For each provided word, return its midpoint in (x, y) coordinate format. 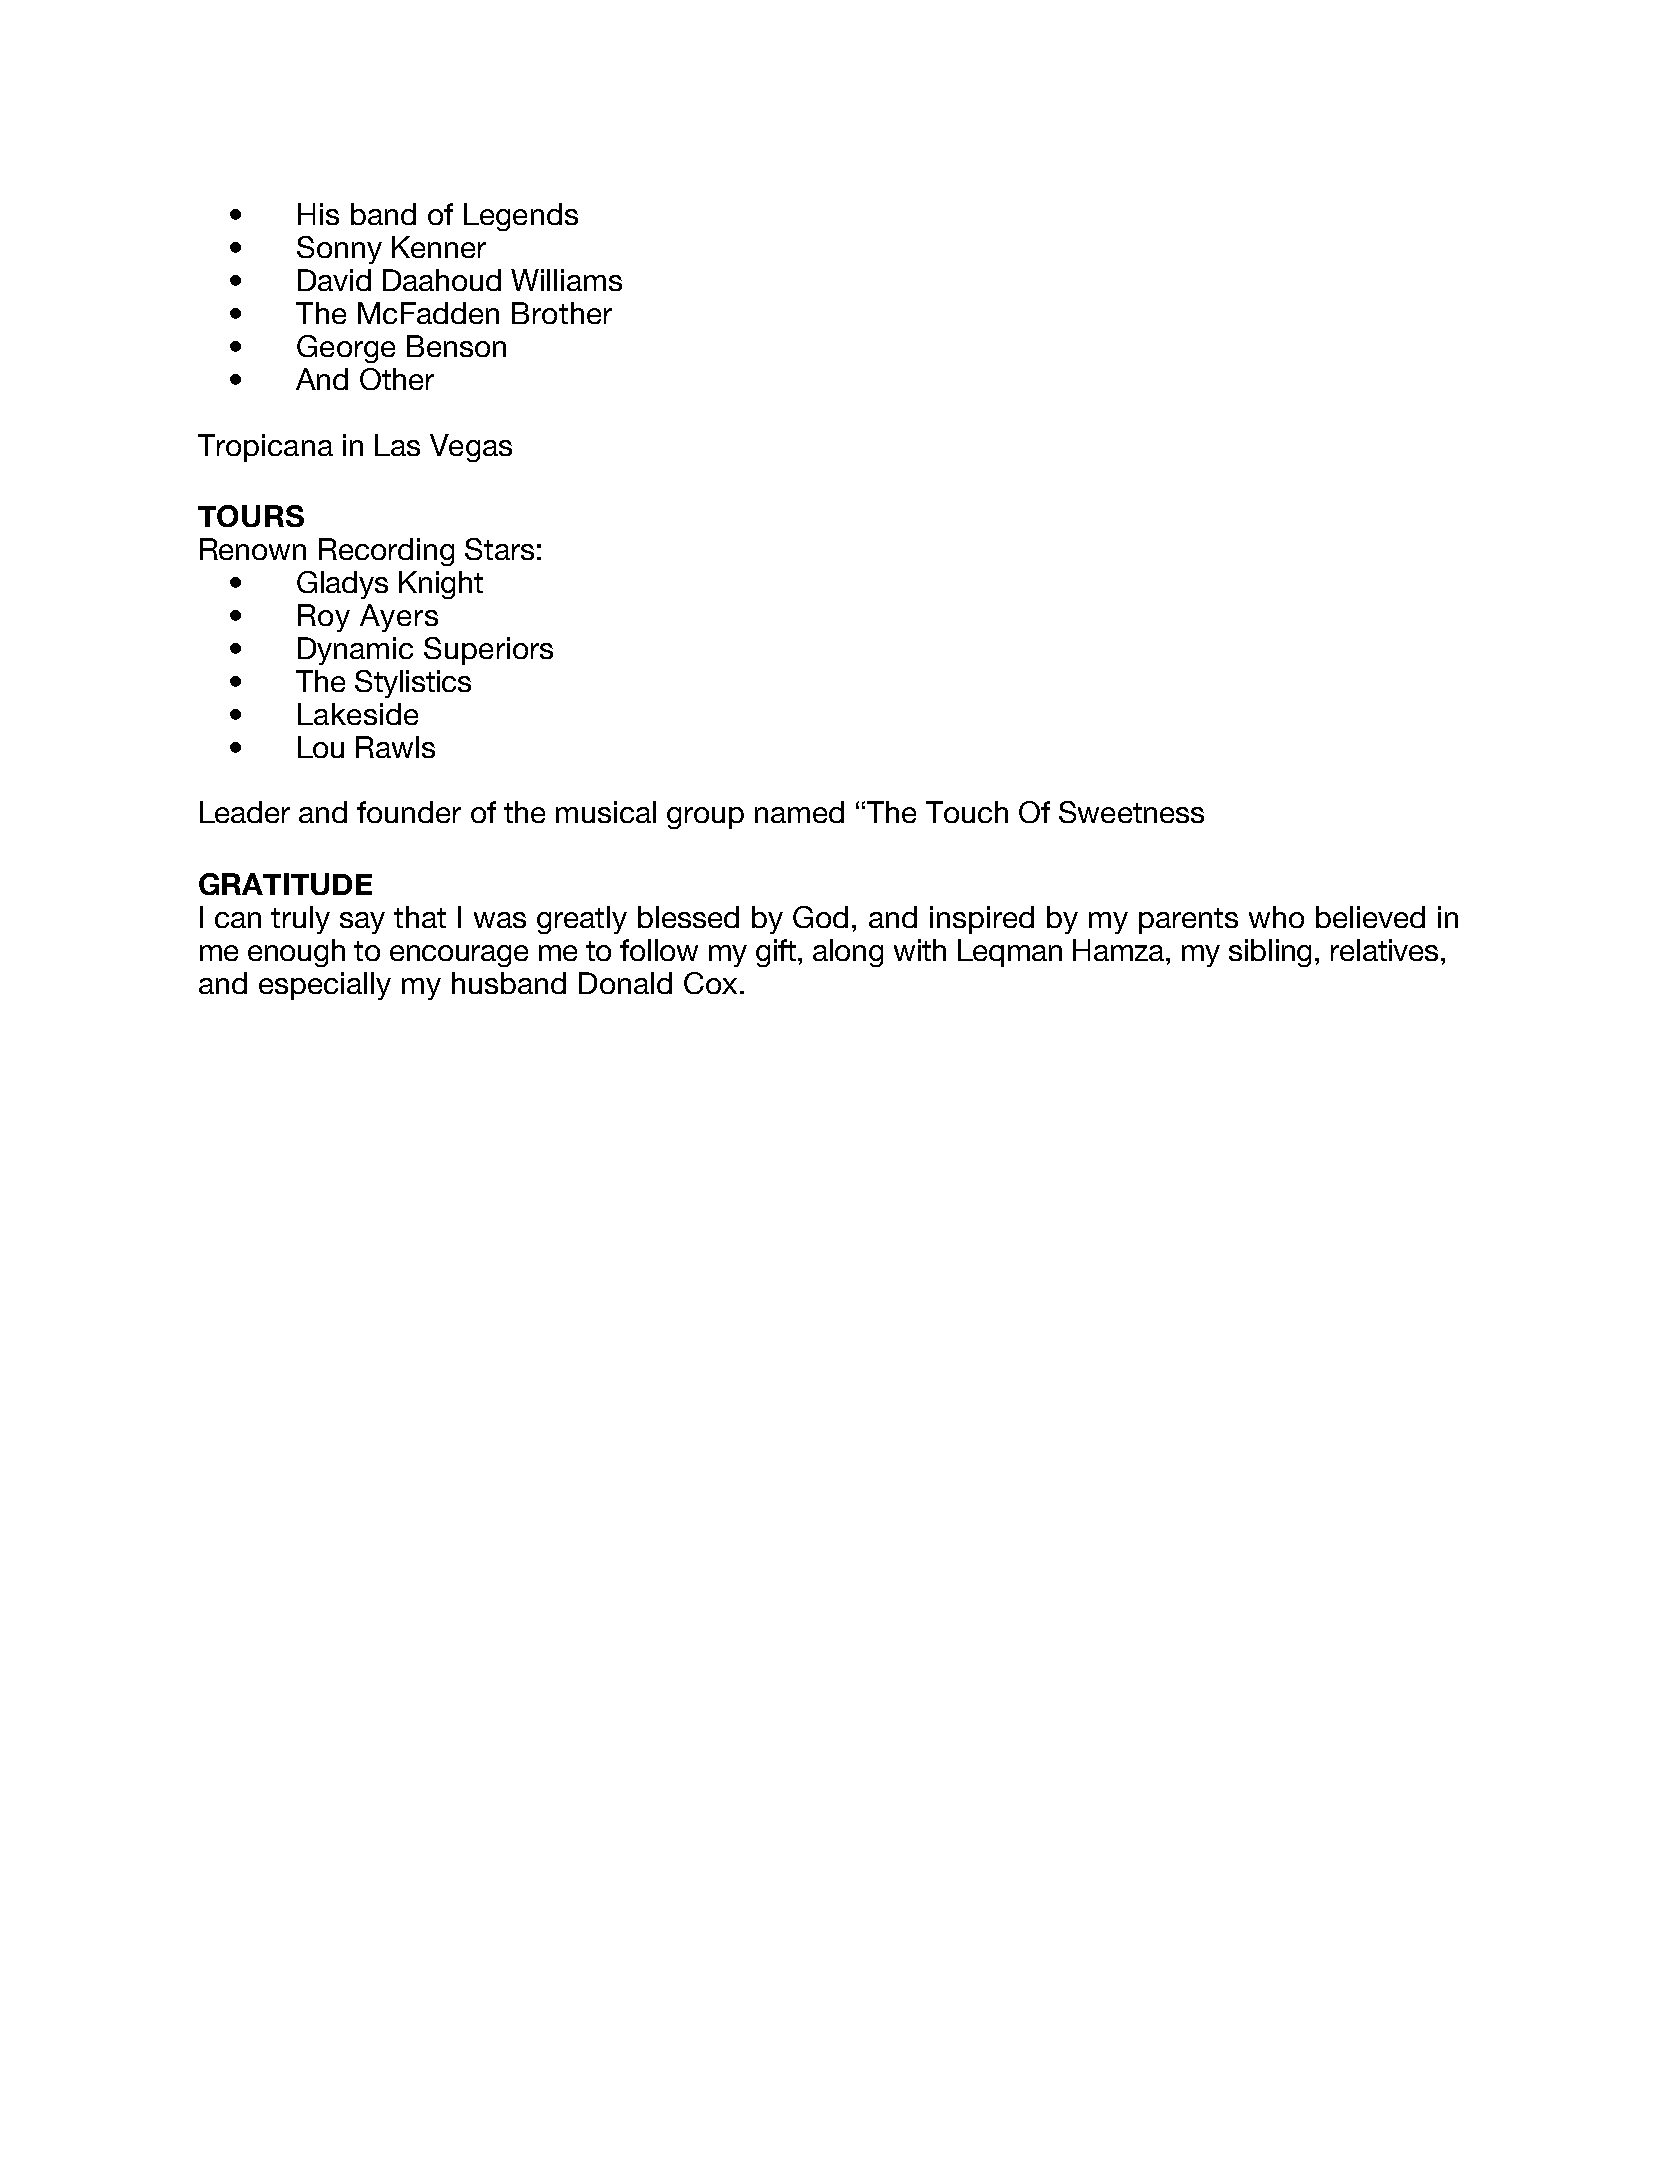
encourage (459, 956)
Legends (521, 217)
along (848, 953)
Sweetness (1131, 812)
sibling (1270, 953)
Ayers (399, 618)
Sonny (339, 250)
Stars (499, 549)
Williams (566, 280)
